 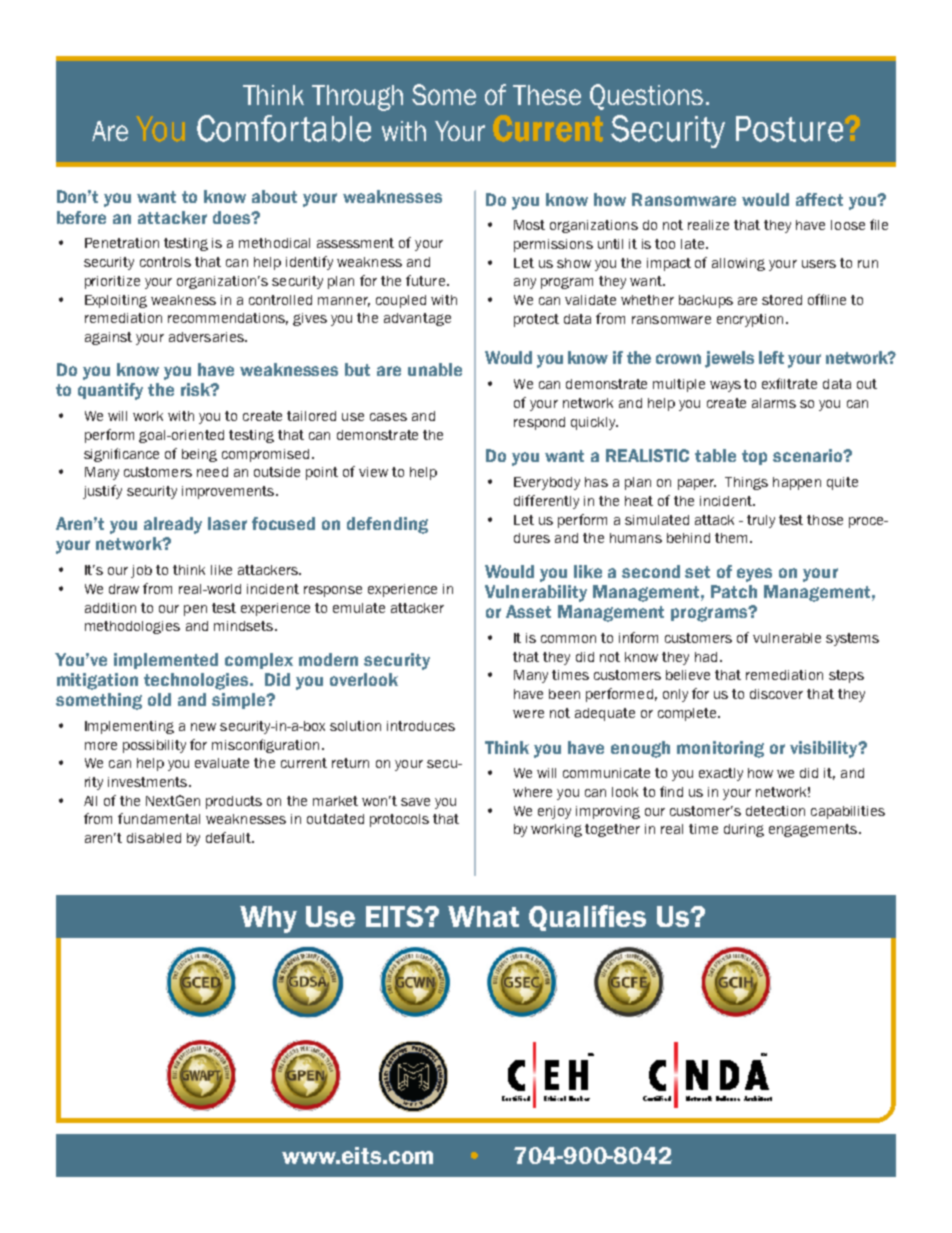 I want to click on These, so click(x=547, y=95).
